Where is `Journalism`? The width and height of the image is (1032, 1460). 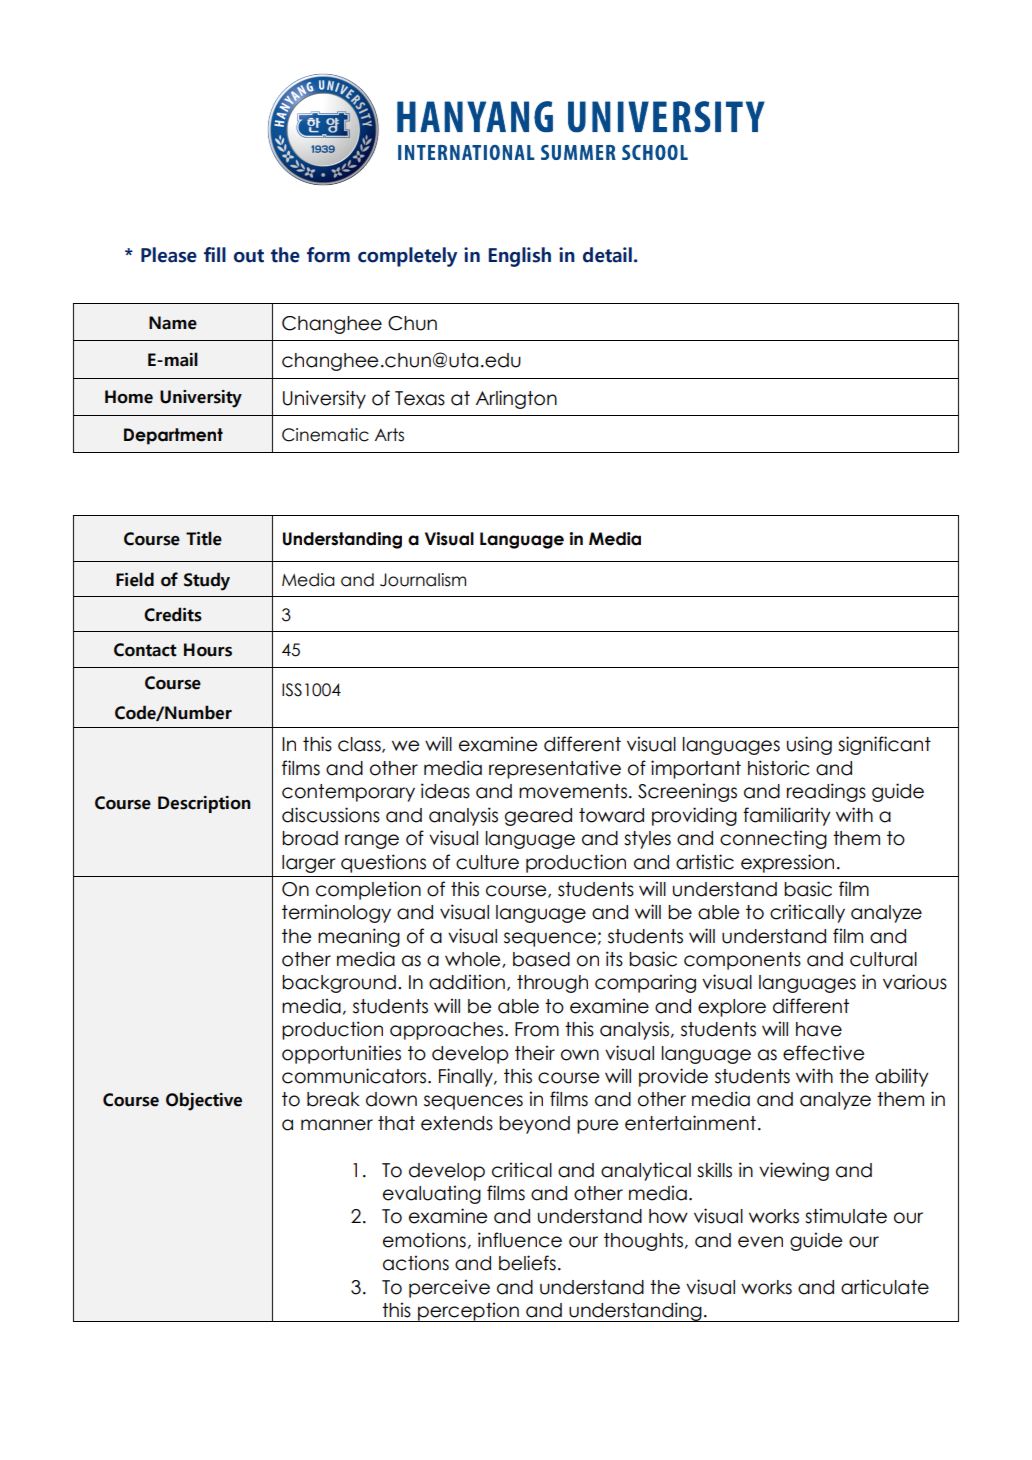 Journalism is located at coordinates (423, 580).
